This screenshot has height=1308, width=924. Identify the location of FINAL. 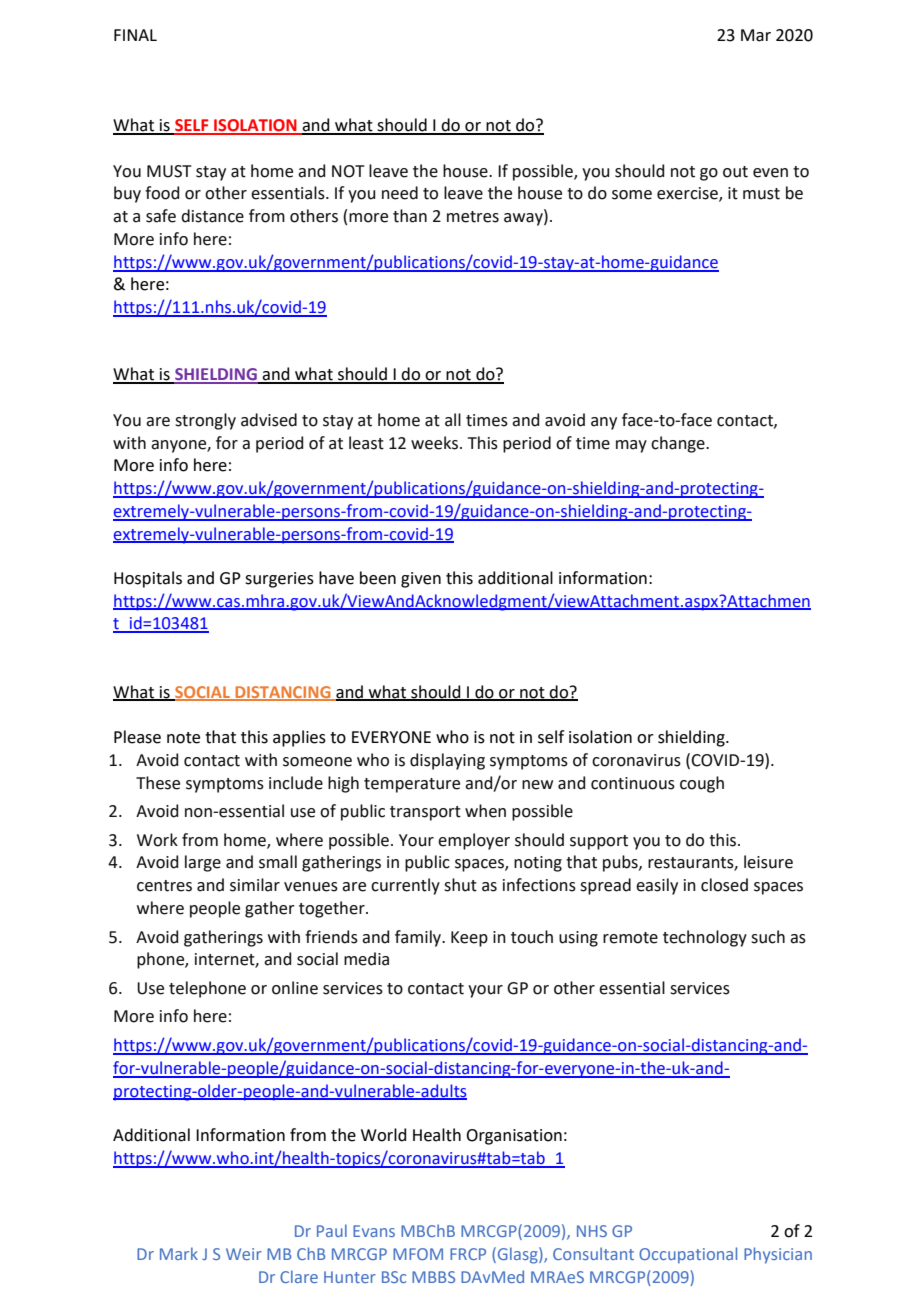
(135, 35).
